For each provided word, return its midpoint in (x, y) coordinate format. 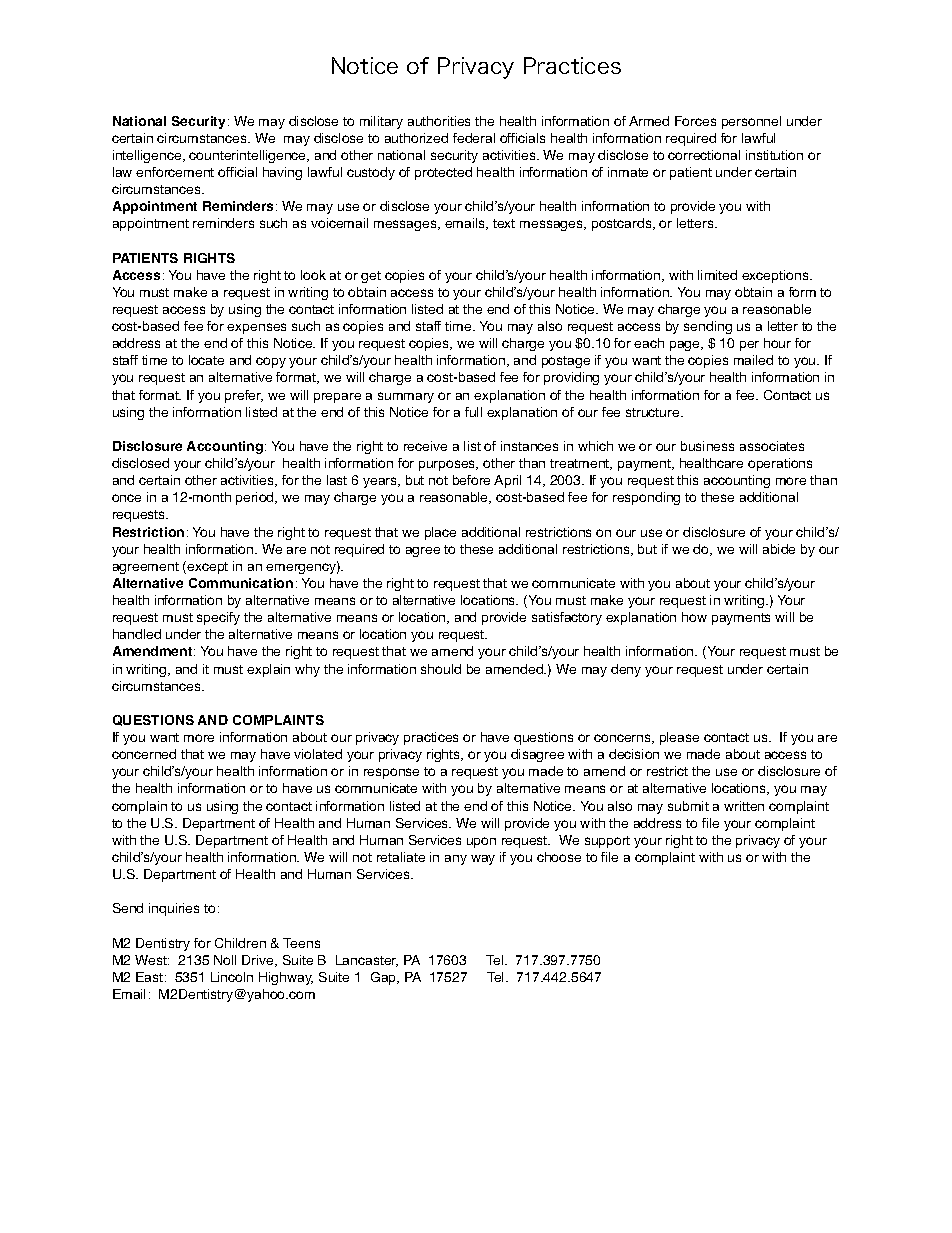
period (256, 498)
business (707, 446)
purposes (448, 465)
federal (474, 138)
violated (318, 754)
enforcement (175, 172)
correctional (704, 155)
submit (688, 806)
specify (218, 618)
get (371, 277)
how (694, 617)
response (391, 773)
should (441, 669)
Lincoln (232, 977)
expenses (256, 328)
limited (717, 275)
